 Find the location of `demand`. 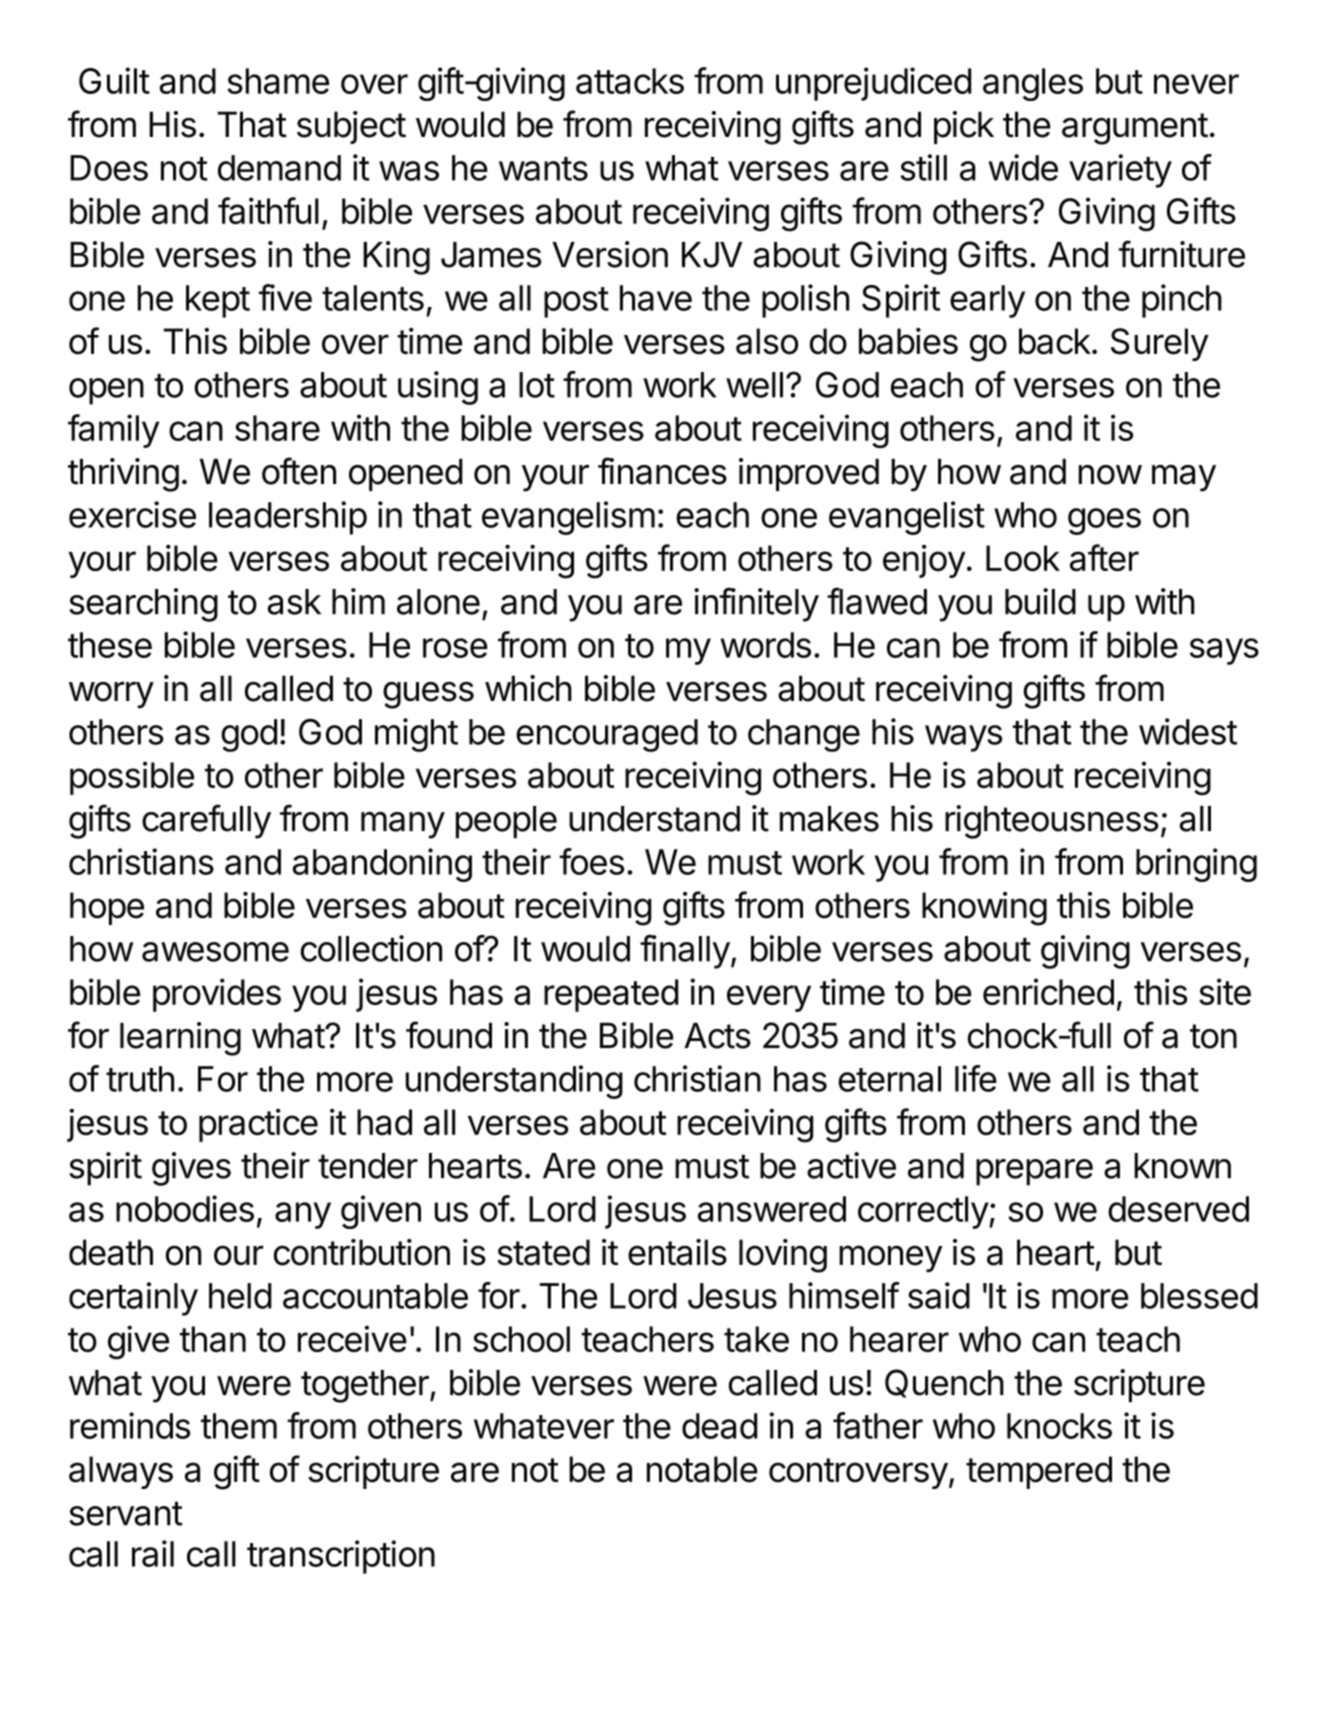

demand is located at coordinates (279, 168).
